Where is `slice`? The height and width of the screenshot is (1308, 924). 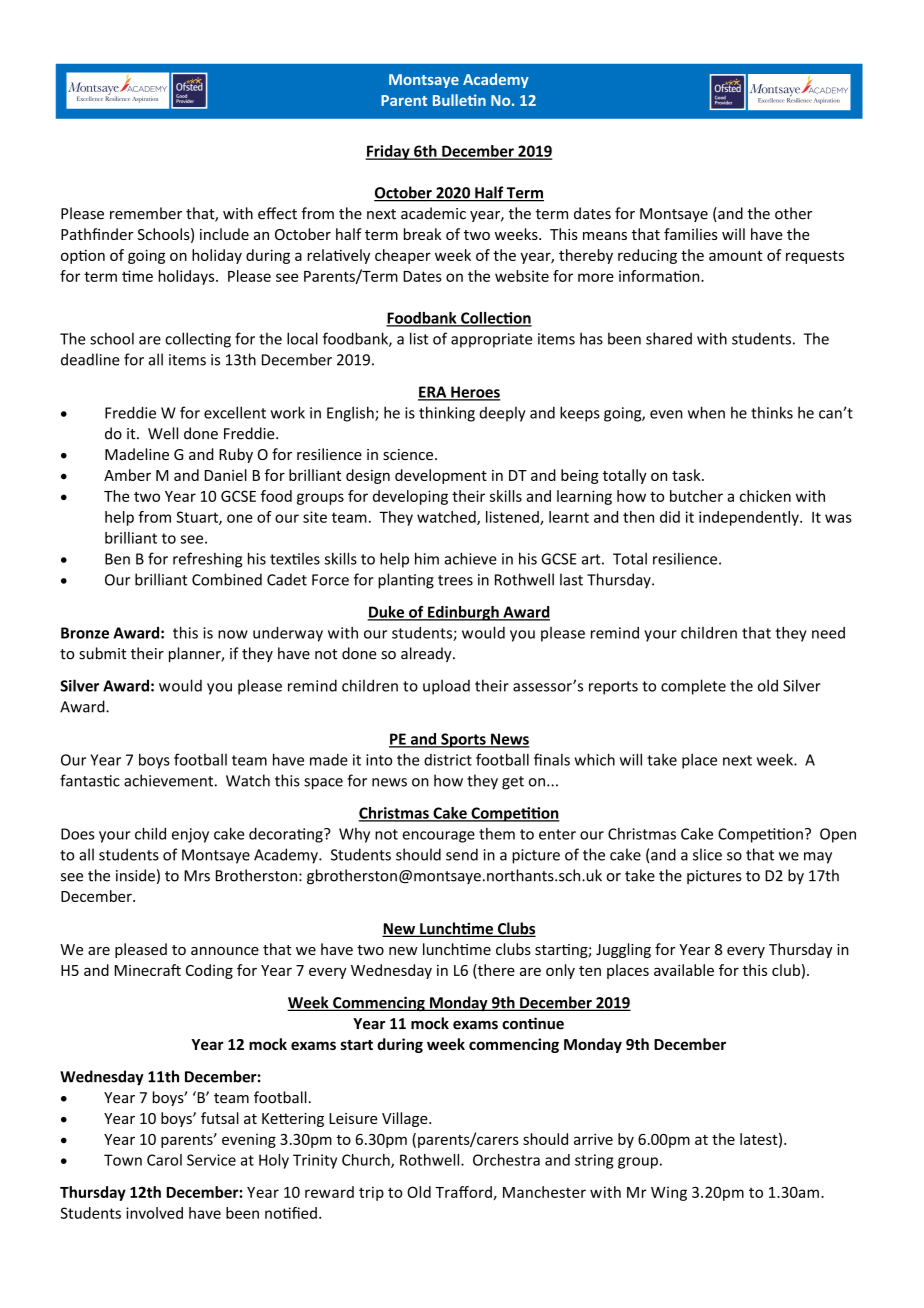
slice is located at coordinates (707, 854).
